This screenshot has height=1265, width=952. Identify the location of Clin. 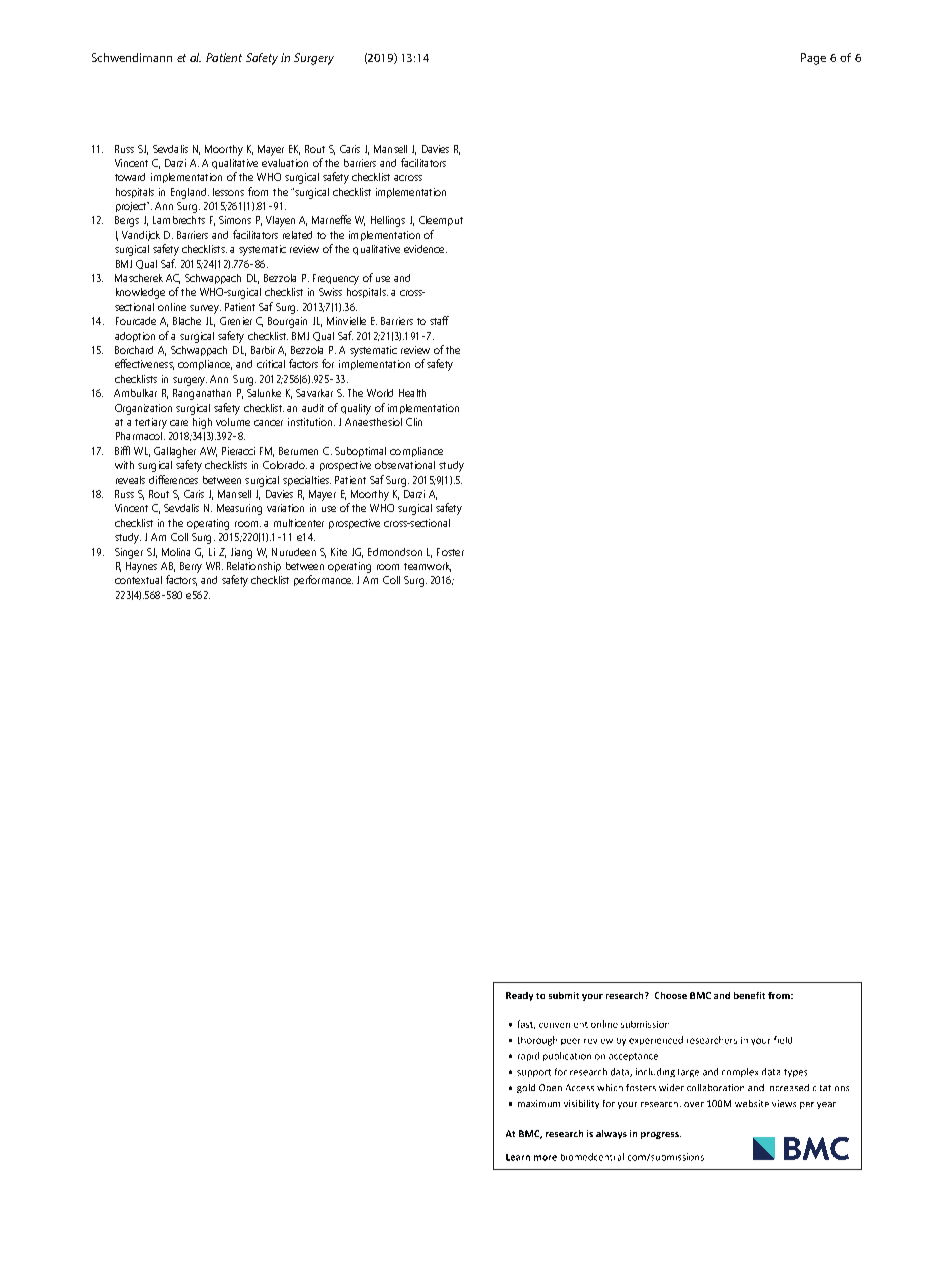
(414, 422).
